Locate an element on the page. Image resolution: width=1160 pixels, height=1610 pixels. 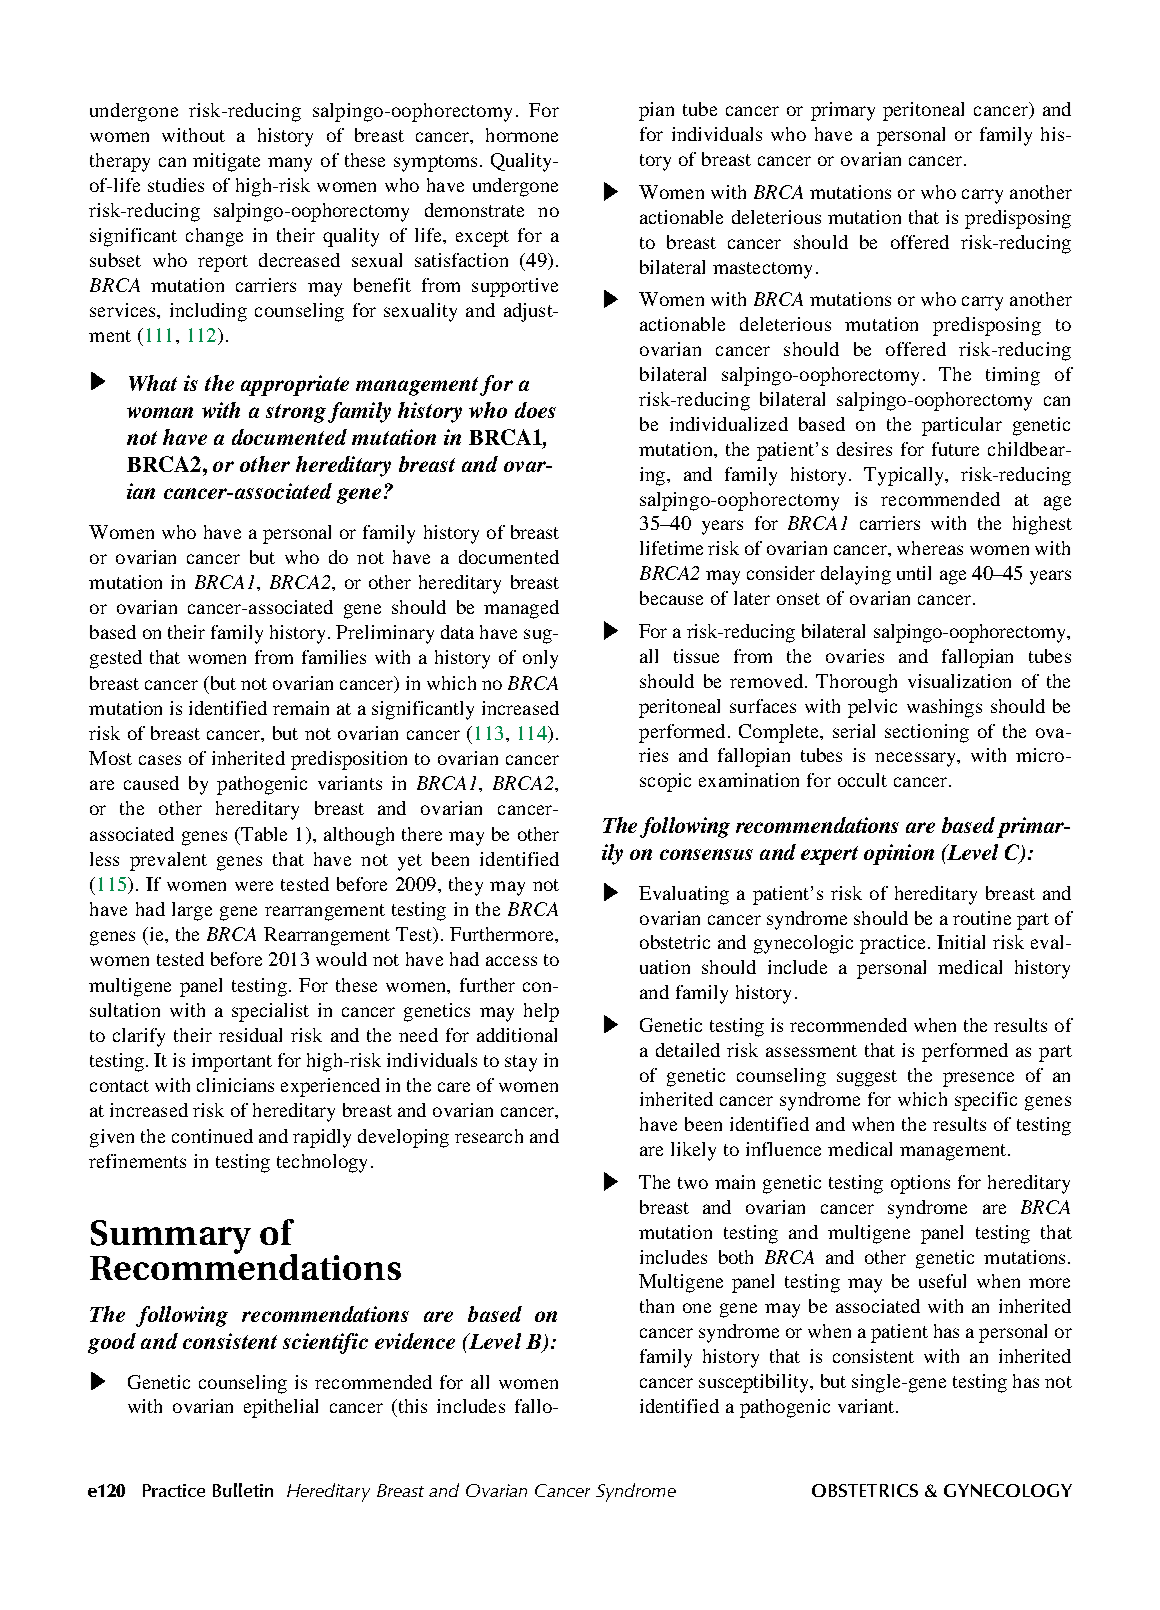
GYNECOLOGY is located at coordinates (1008, 1490).
